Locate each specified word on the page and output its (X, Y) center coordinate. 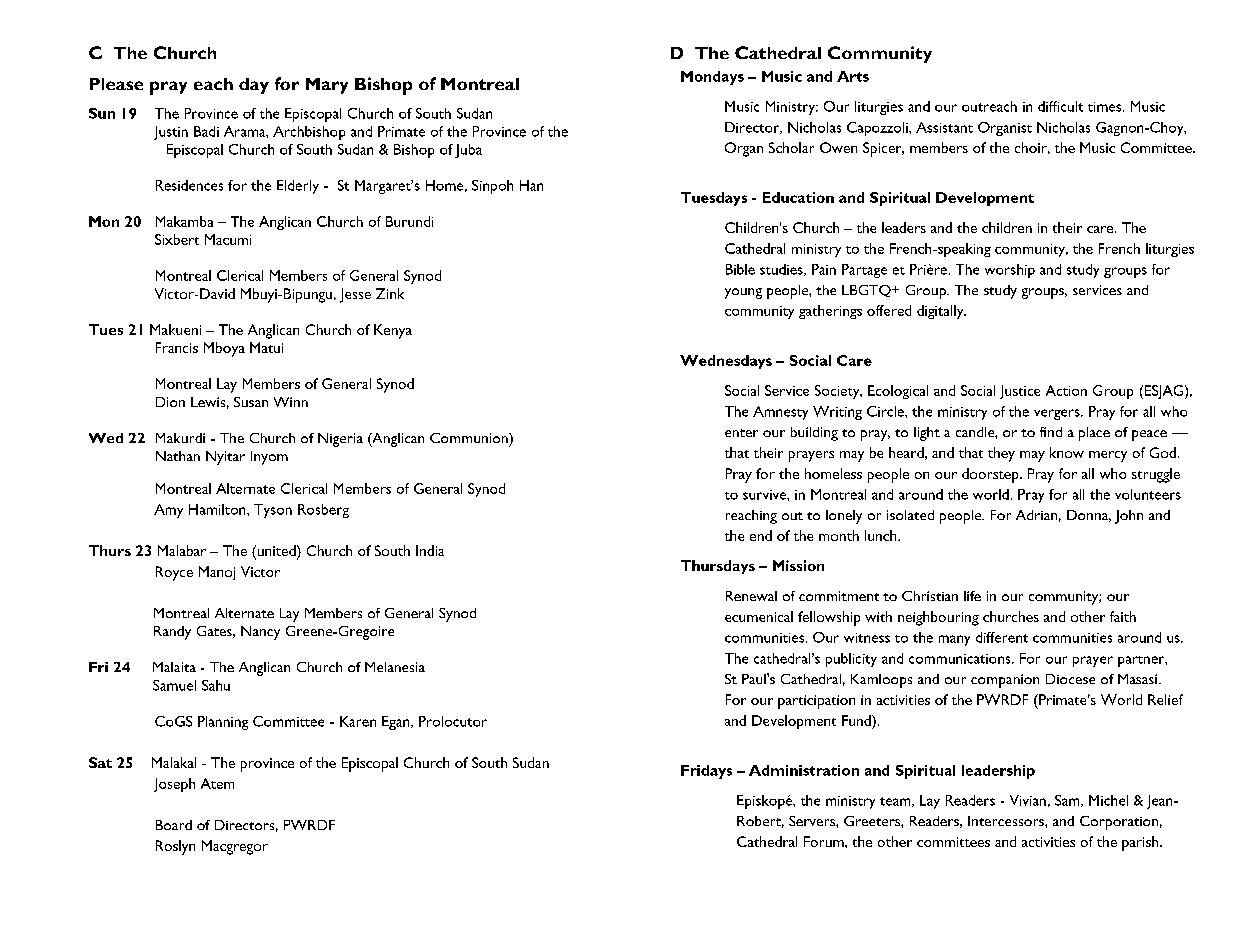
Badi (206, 131)
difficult (1060, 106)
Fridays (706, 772)
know (1067, 452)
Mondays (712, 78)
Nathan (178, 456)
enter (741, 433)
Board (174, 825)
